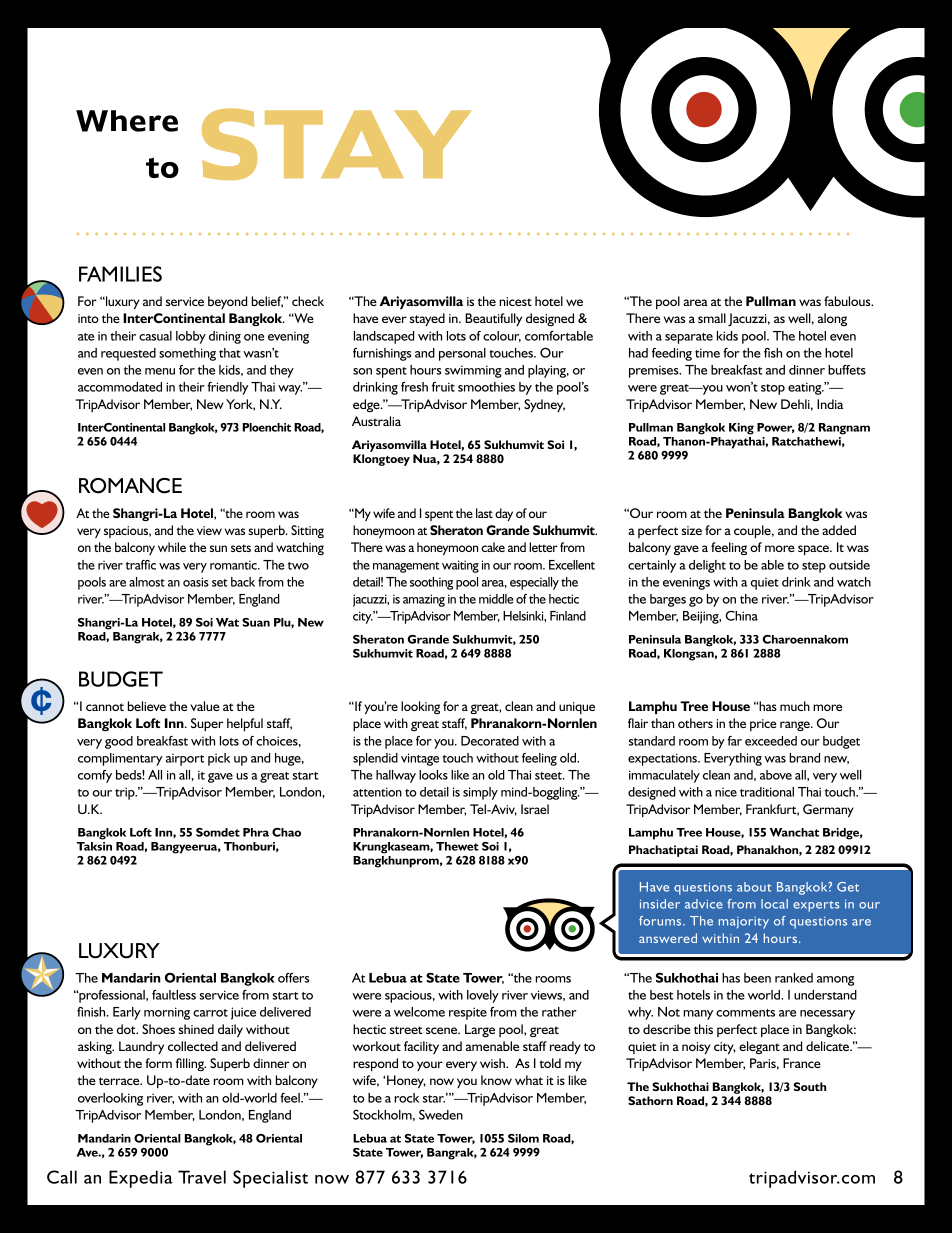 The height and width of the screenshot is (1233, 952). Describe the element at coordinates (441, 1114) in the screenshot. I see `Sweden` at that location.
